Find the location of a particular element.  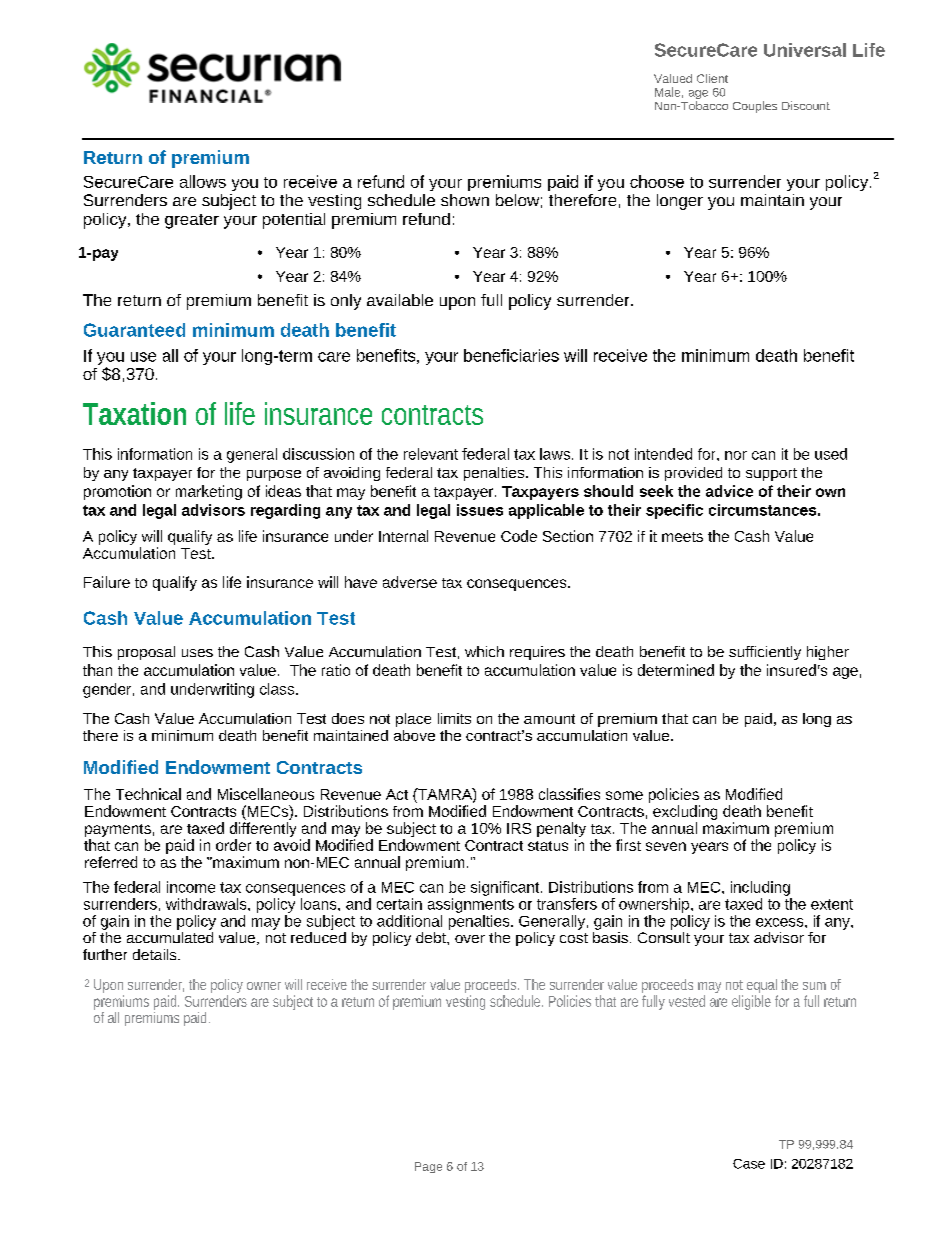

Taxation is located at coordinates (134, 413).
